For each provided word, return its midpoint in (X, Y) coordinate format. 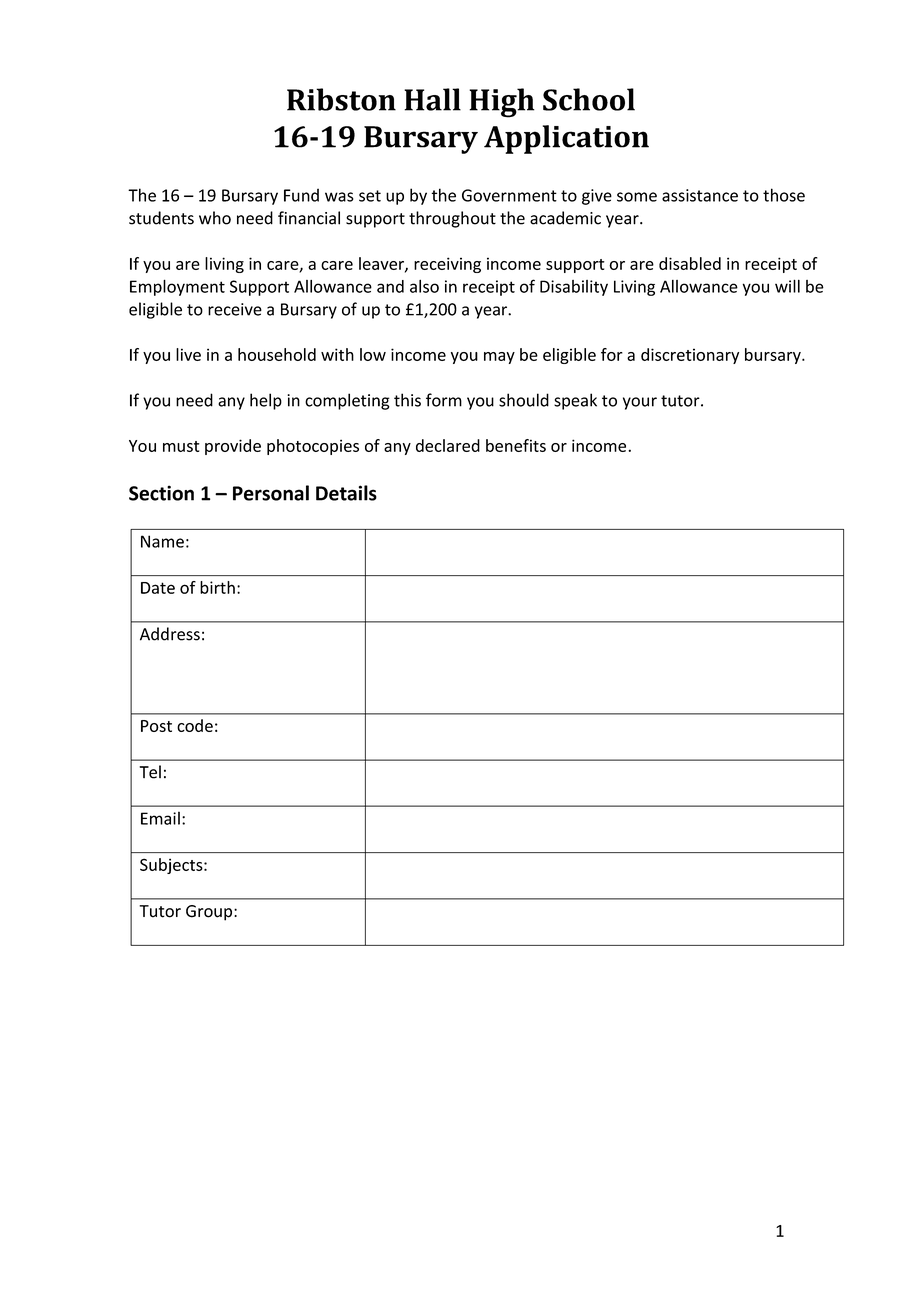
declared (448, 445)
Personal (271, 493)
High (502, 103)
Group (209, 913)
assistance (700, 195)
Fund (301, 195)
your (640, 403)
